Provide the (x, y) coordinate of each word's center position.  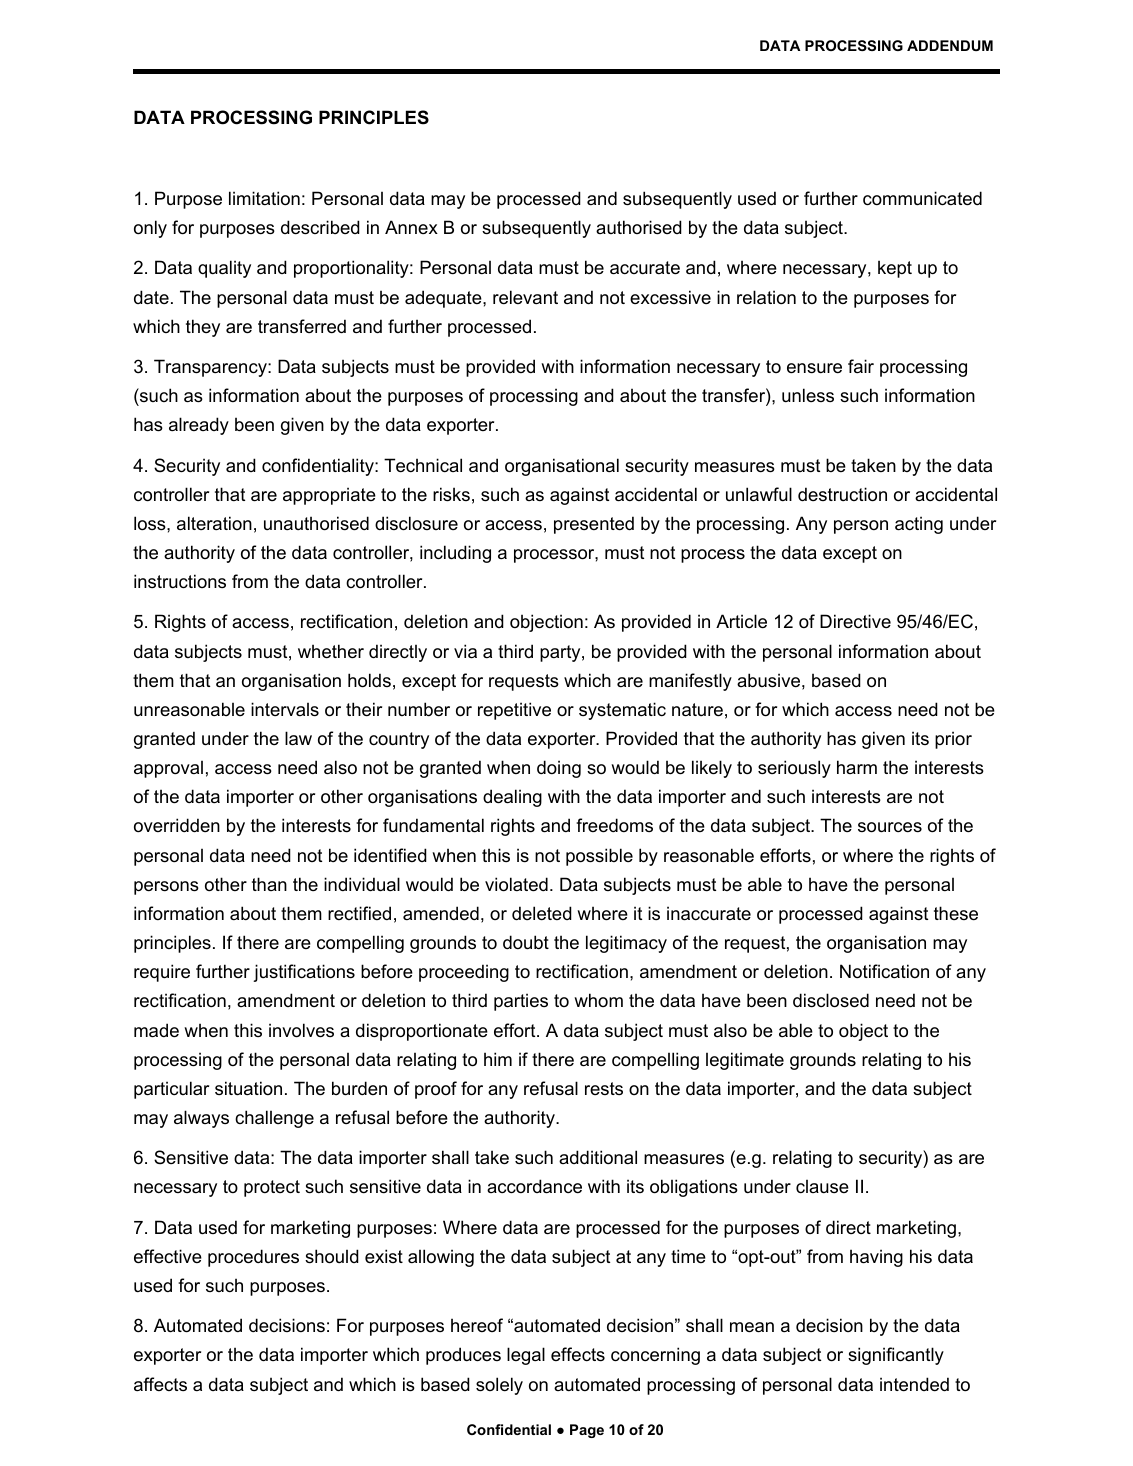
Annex (411, 227)
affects (160, 1384)
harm (857, 767)
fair (861, 366)
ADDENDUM (950, 45)
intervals (285, 709)
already (199, 426)
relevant (525, 297)
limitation (264, 198)
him (498, 1059)
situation (248, 1088)
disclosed (831, 1000)
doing (559, 769)
